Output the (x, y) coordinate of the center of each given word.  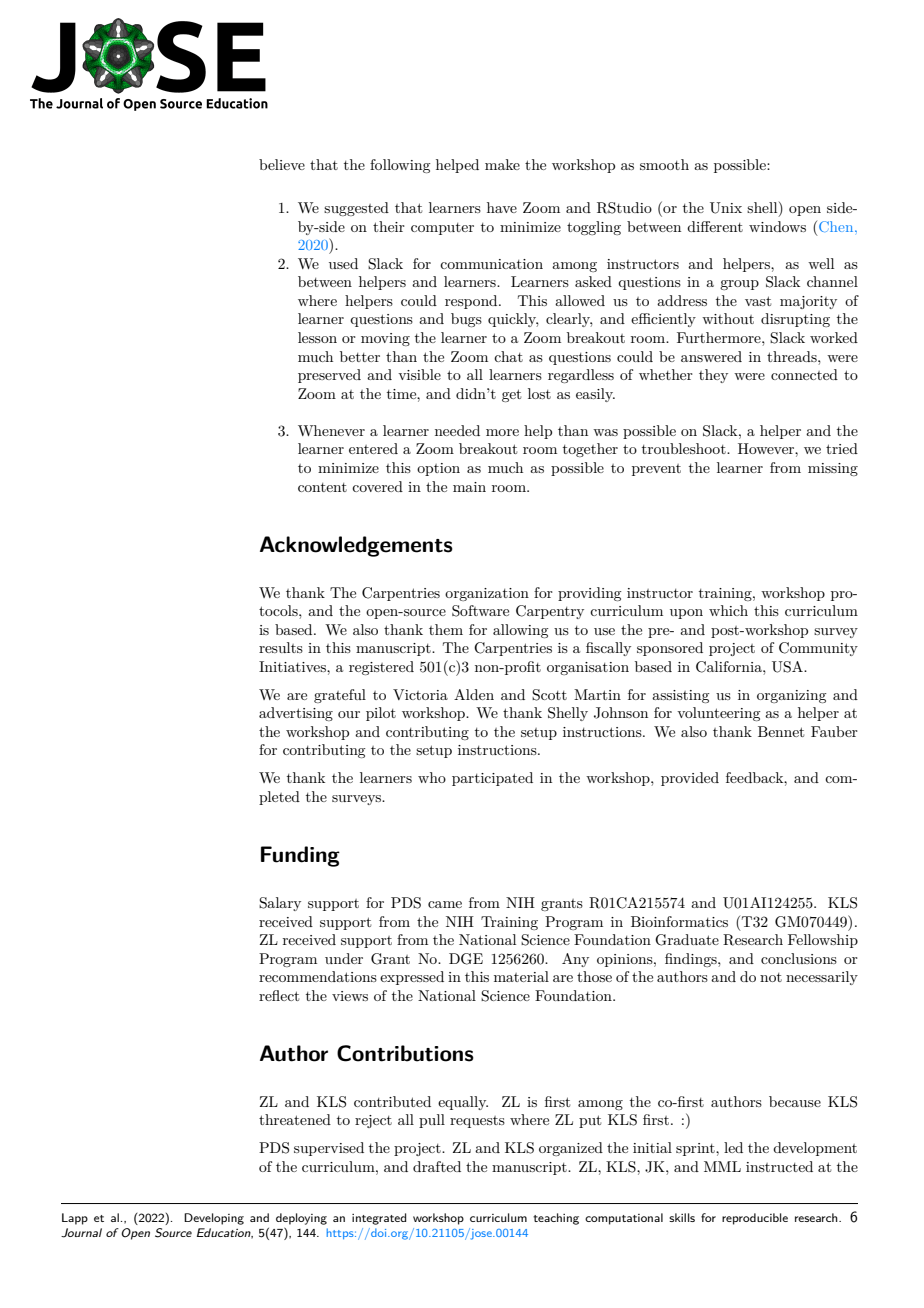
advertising (296, 714)
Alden (474, 694)
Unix (726, 208)
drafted (437, 1166)
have (502, 207)
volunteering (718, 714)
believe (282, 164)
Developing (214, 1219)
